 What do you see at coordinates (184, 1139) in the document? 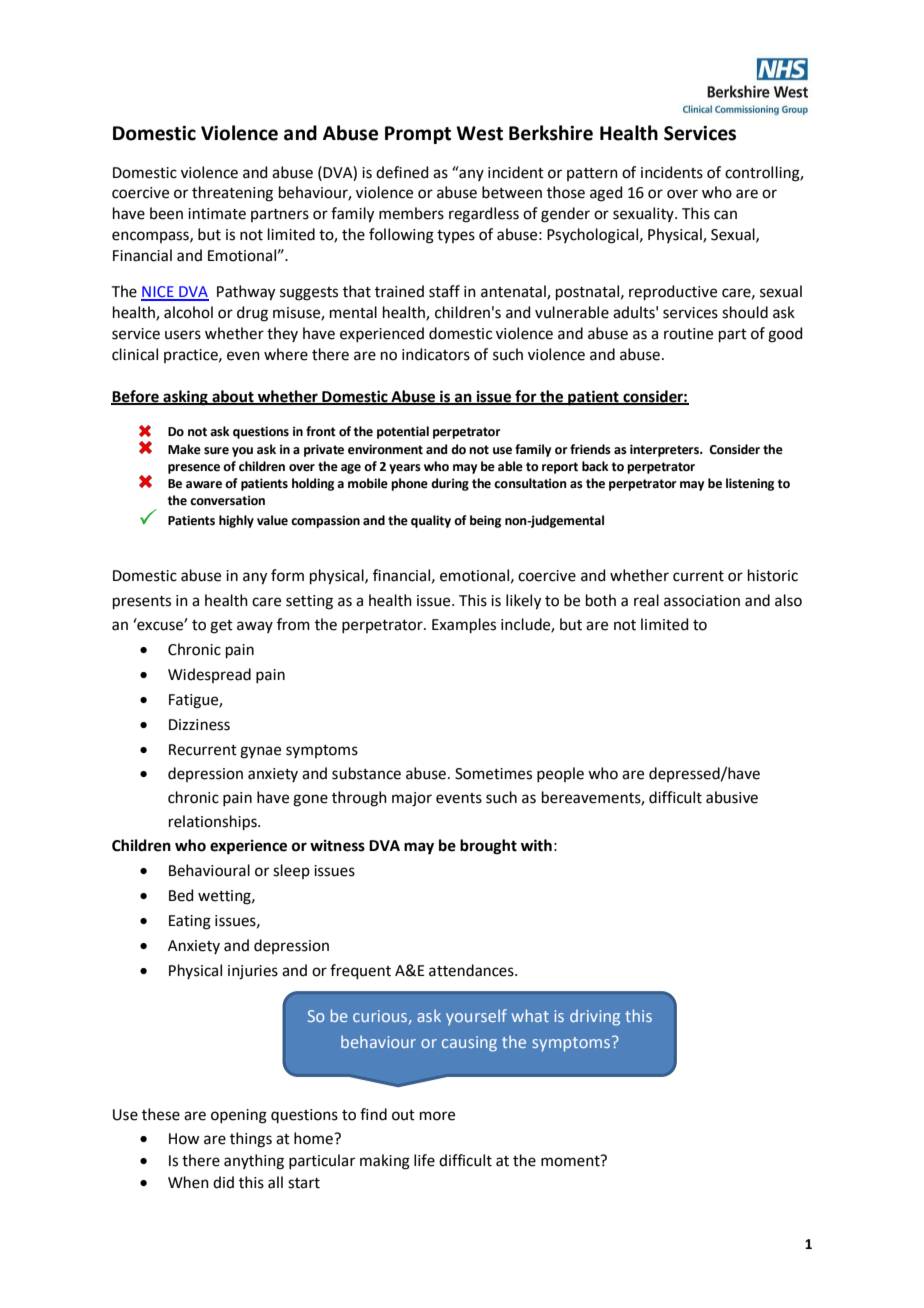
I see `How` at bounding box center [184, 1139].
